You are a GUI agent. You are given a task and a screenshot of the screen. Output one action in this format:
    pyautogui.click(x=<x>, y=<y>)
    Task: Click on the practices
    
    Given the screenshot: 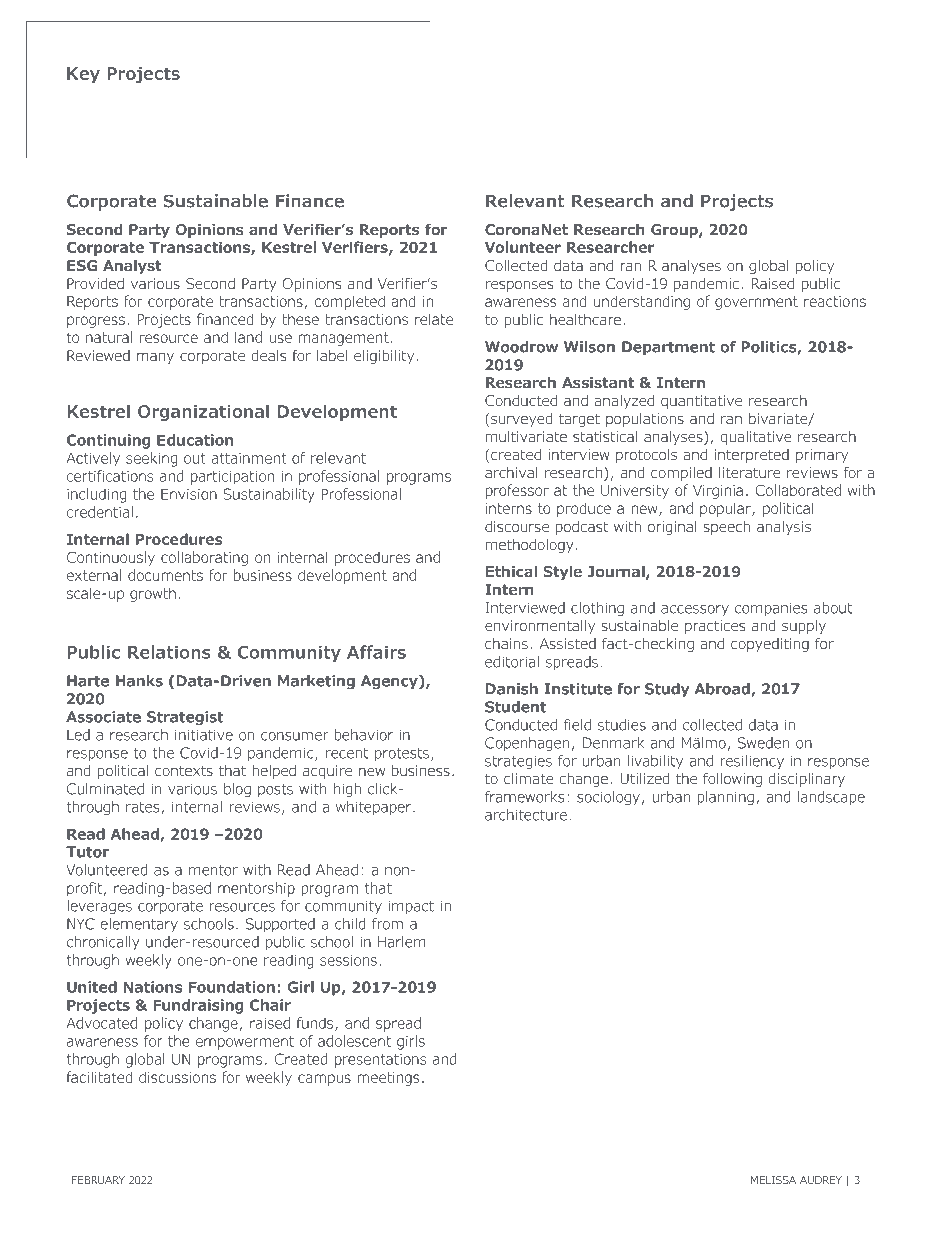 What is the action you would take?
    pyautogui.click(x=715, y=627)
